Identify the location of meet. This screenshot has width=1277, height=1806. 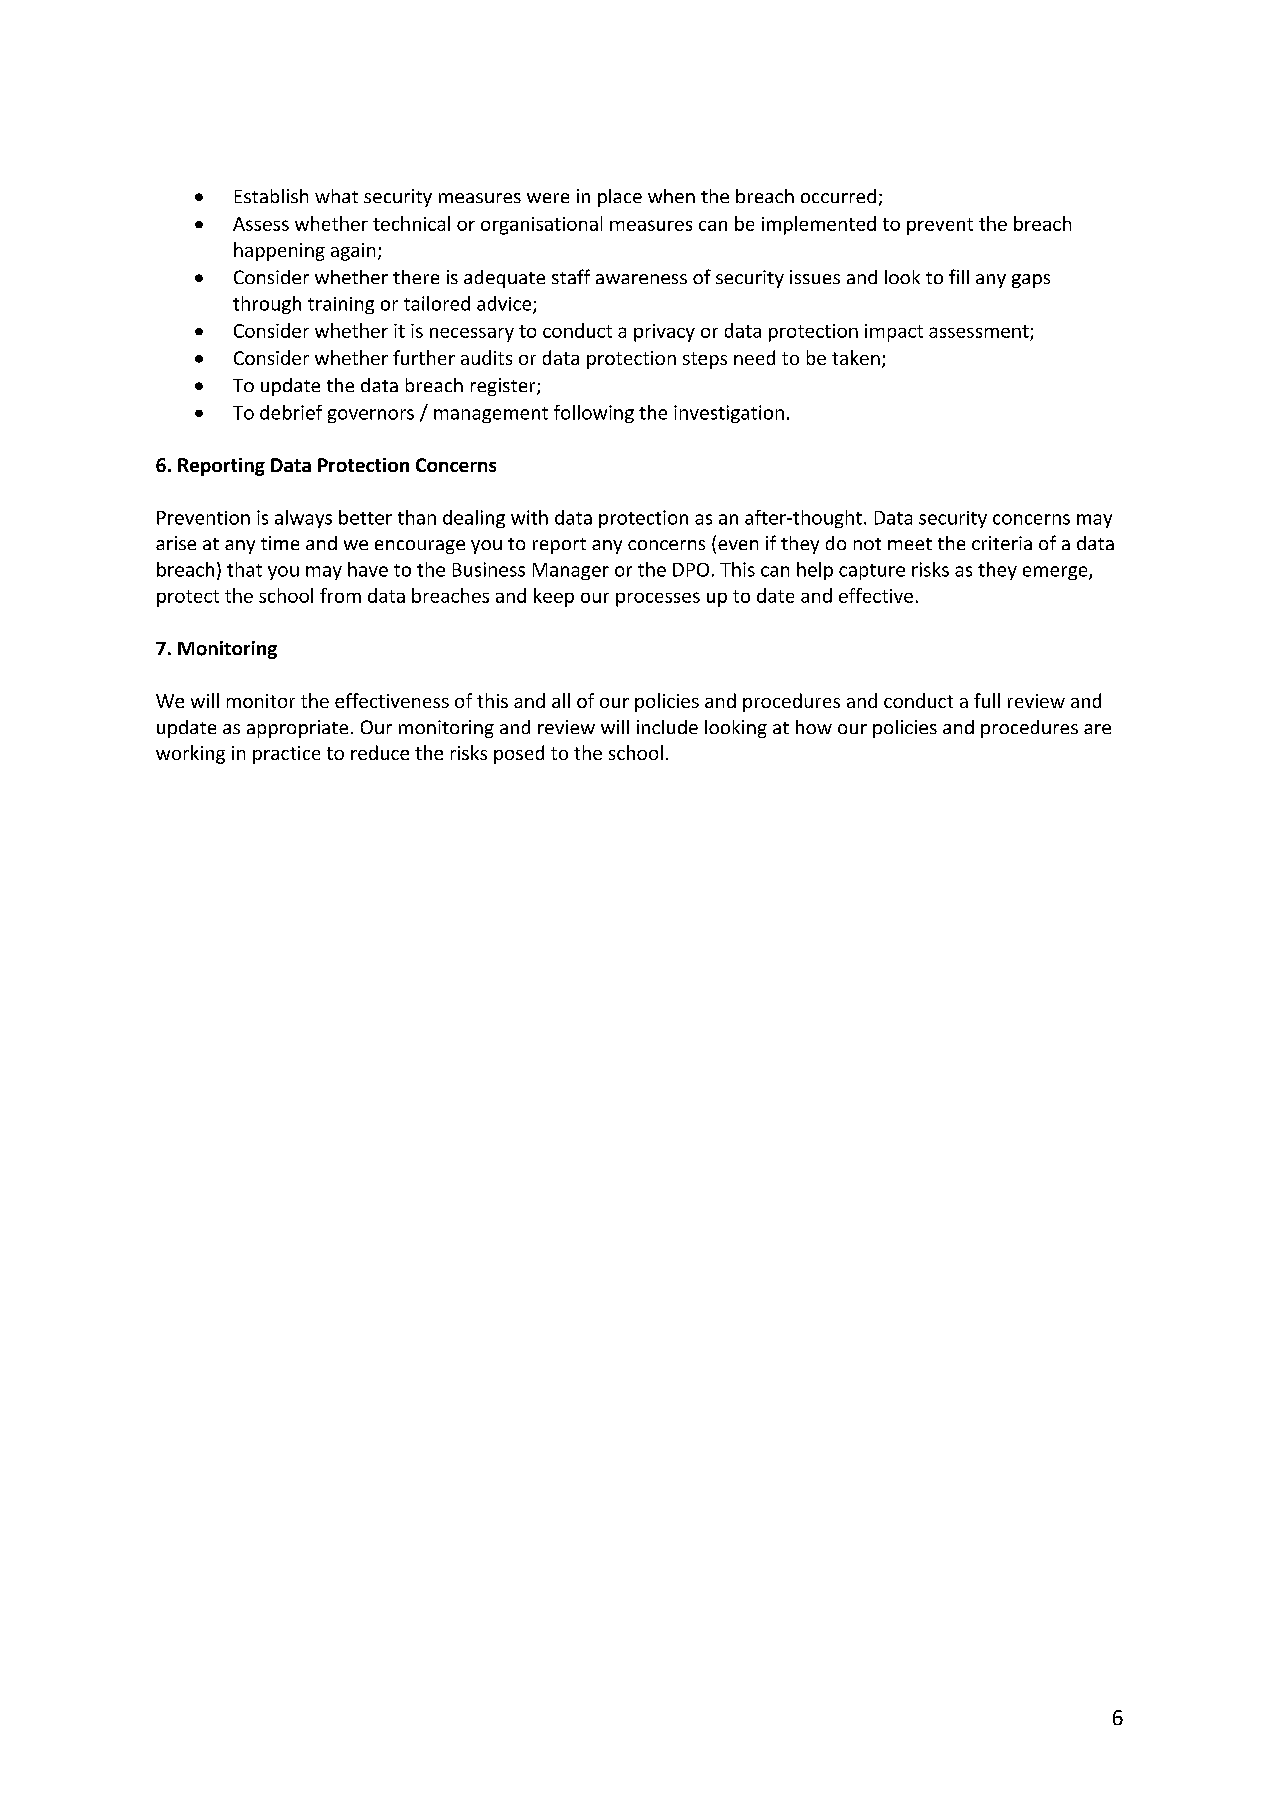
(910, 544).
